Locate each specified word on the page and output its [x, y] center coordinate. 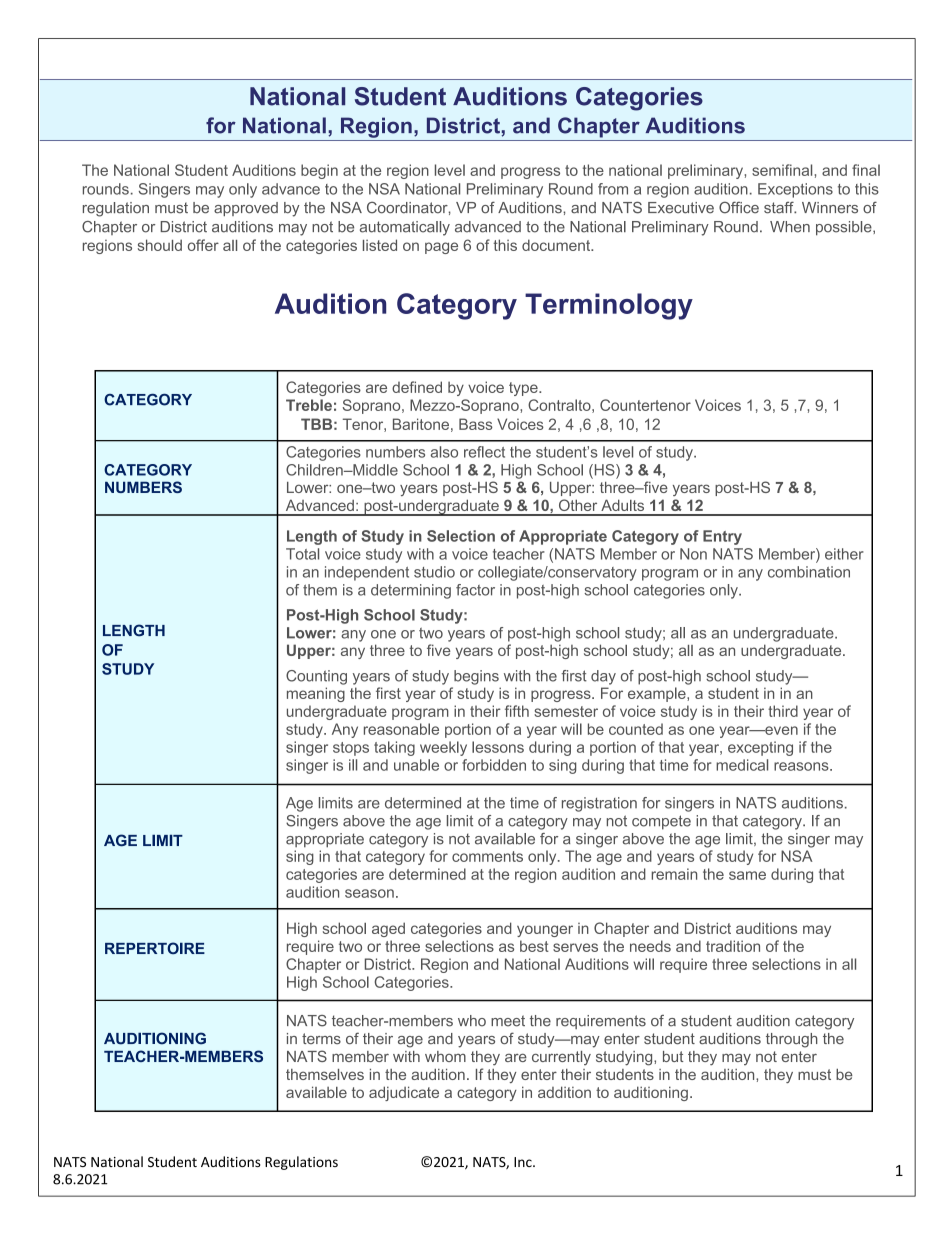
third [783, 711]
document [557, 245]
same [747, 875]
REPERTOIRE [155, 948]
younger [545, 931]
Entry [722, 537]
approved [246, 209]
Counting [316, 677]
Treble [309, 405]
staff [780, 207]
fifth [517, 711]
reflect [484, 452]
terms [321, 1038]
